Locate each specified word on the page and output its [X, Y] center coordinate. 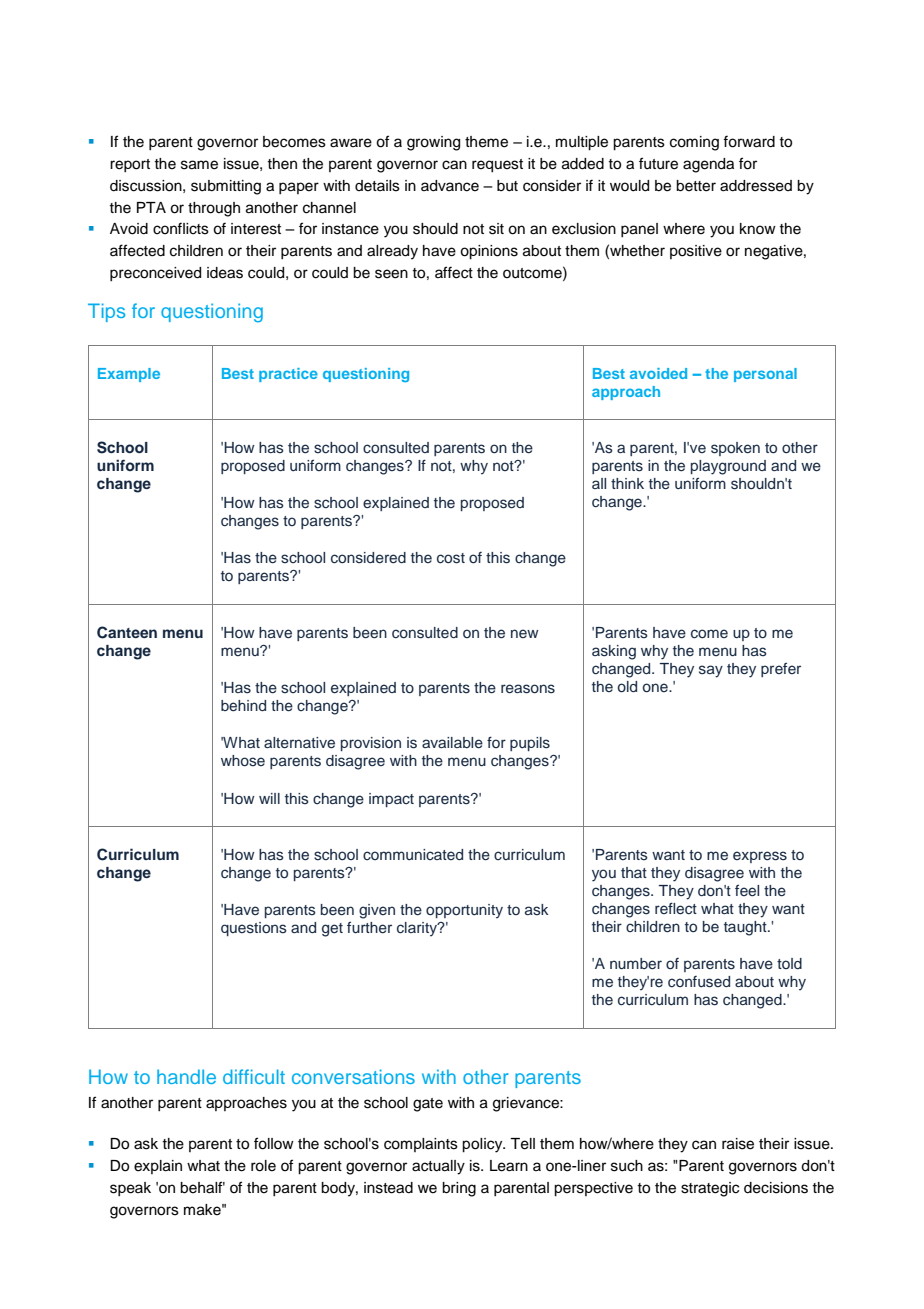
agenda [708, 165]
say [711, 671]
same [199, 165]
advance [450, 186]
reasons [528, 689]
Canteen [127, 632]
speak [130, 1189]
